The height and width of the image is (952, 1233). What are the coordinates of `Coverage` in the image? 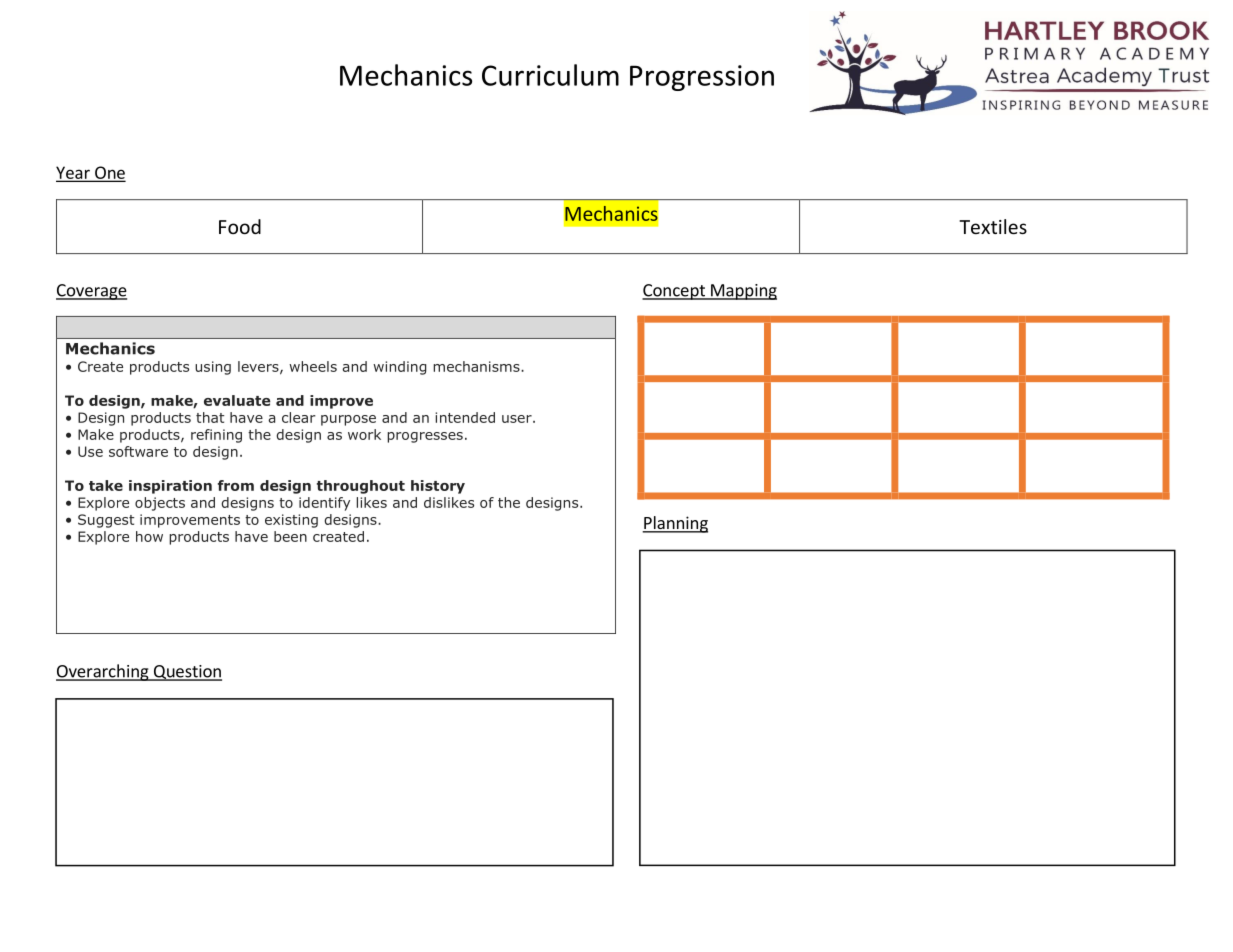 It's located at (91, 292).
